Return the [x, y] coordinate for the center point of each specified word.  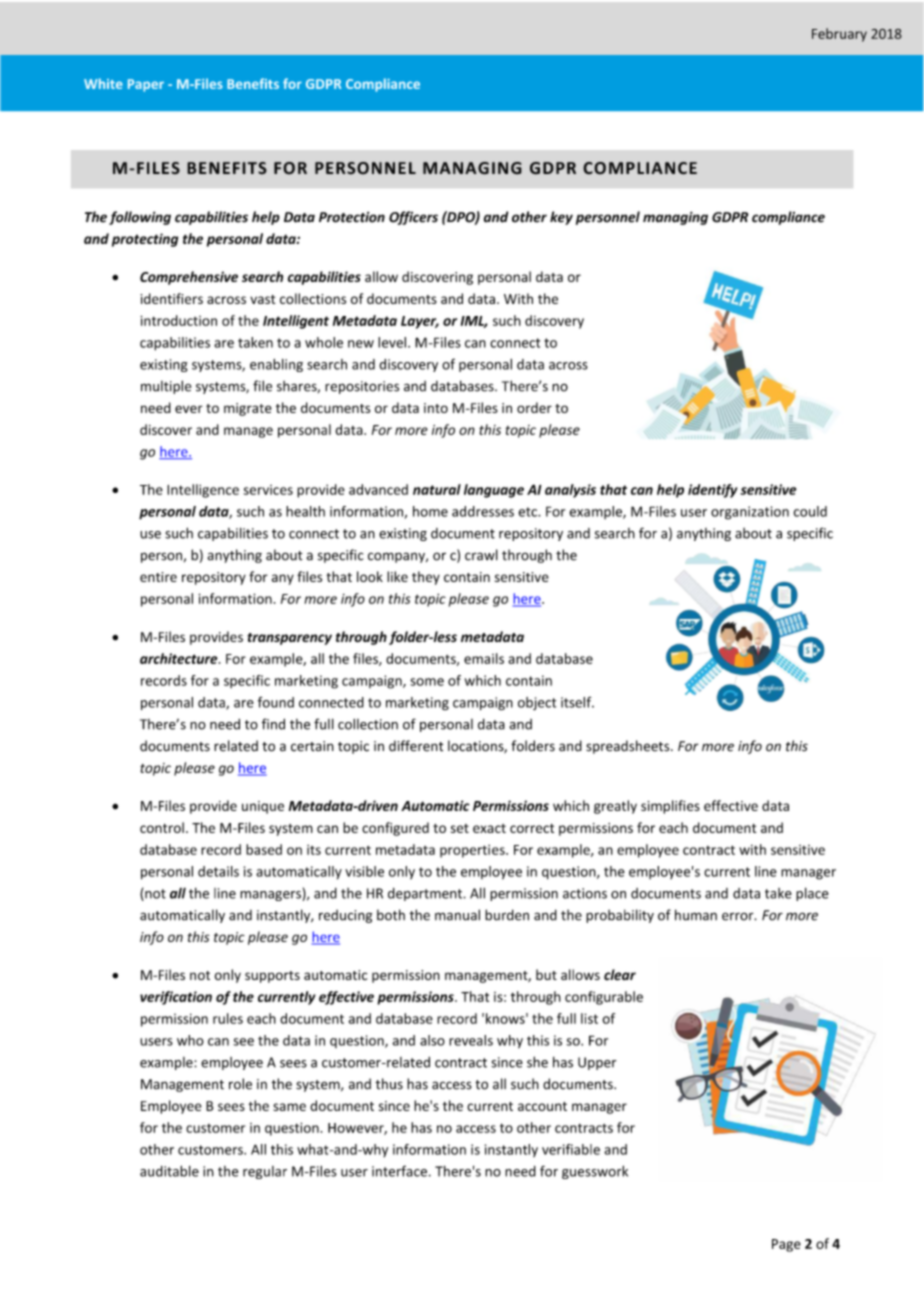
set [460, 828]
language [494, 491]
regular [265, 1172]
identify [713, 491]
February [839, 35]
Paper [146, 85]
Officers [413, 218]
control [162, 827]
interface [399, 1171]
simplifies [670, 807]
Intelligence [203, 491]
